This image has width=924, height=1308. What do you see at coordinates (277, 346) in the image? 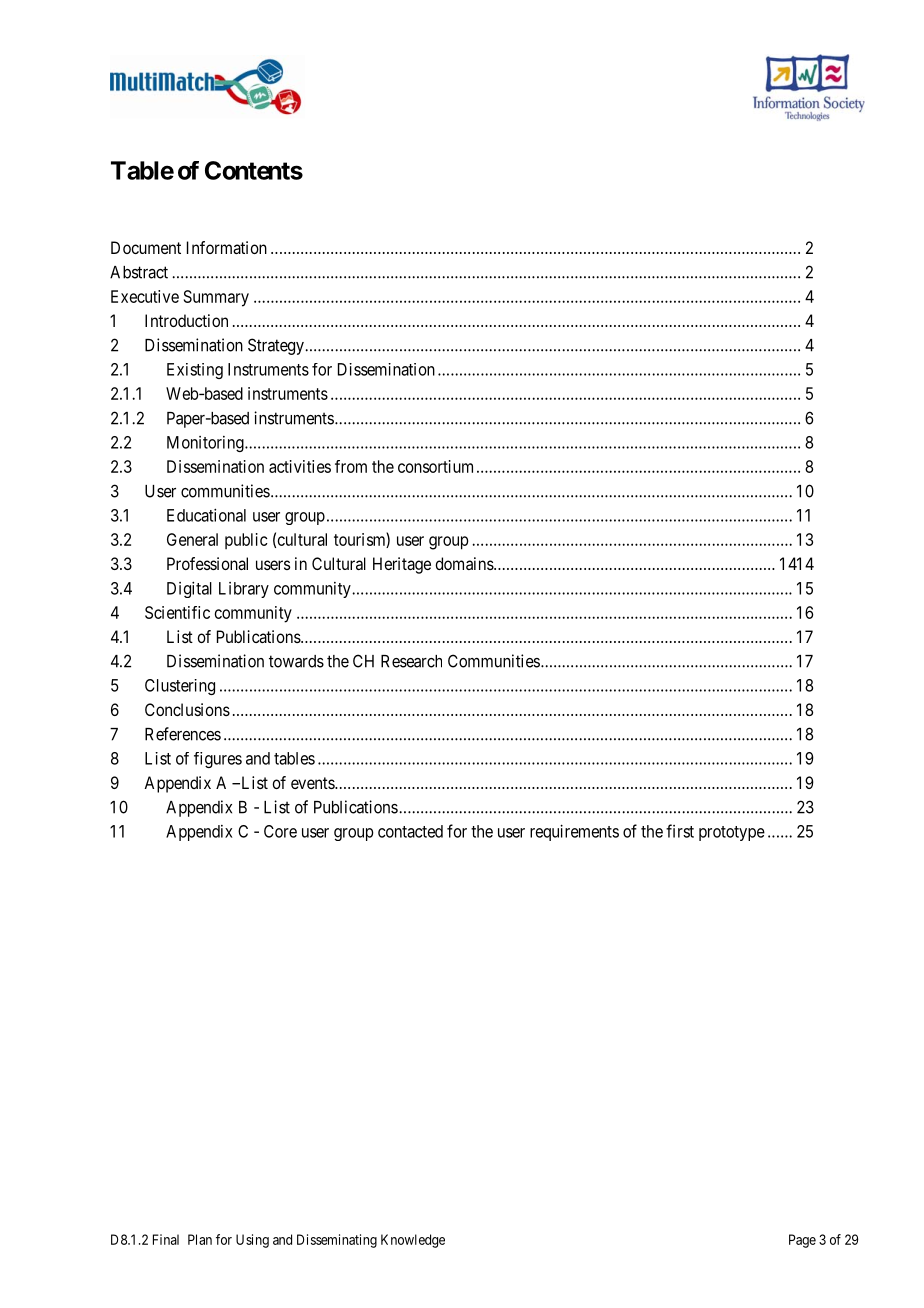
I see `Strategy` at bounding box center [277, 346].
